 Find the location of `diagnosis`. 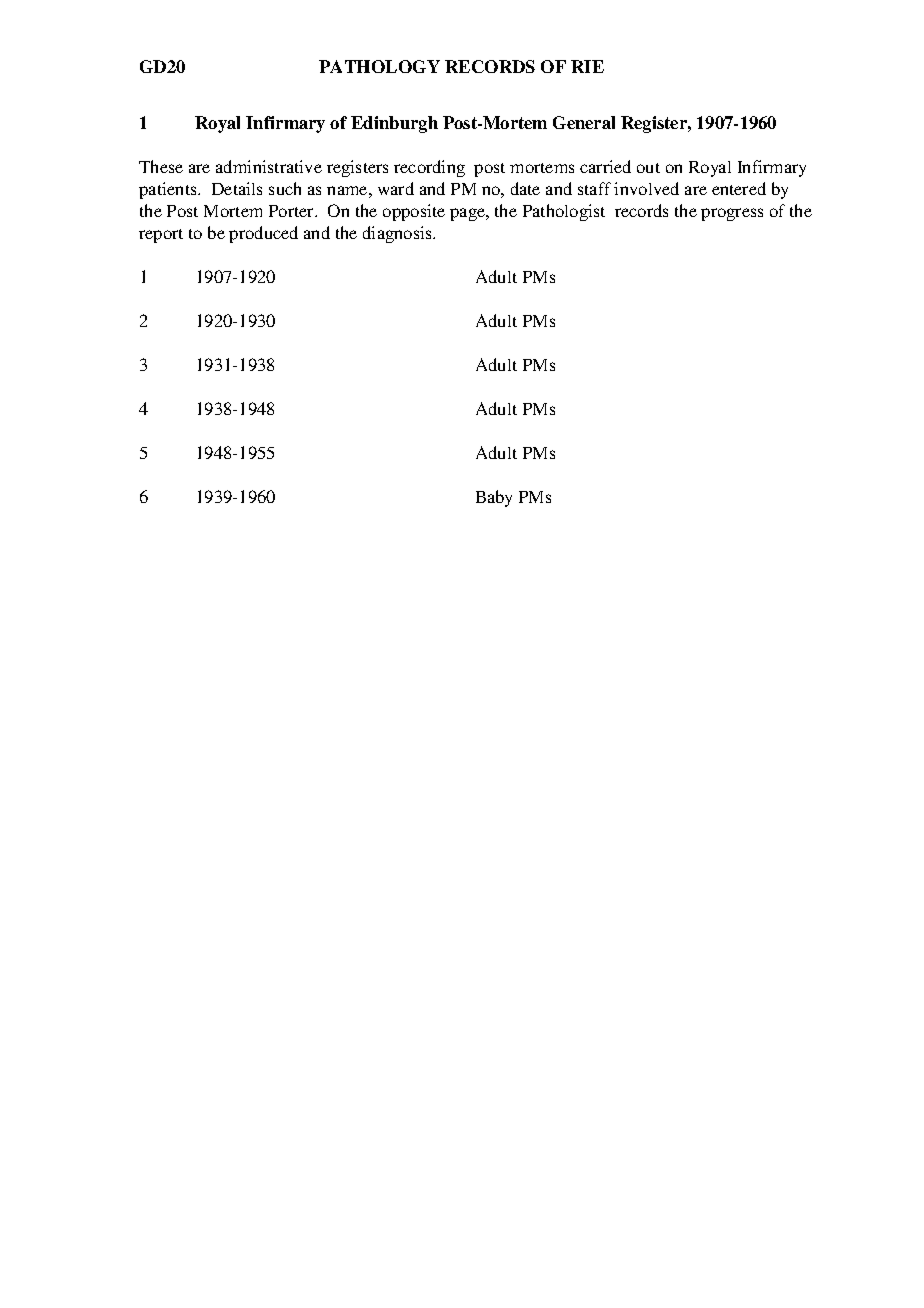

diagnosis is located at coordinates (399, 234).
